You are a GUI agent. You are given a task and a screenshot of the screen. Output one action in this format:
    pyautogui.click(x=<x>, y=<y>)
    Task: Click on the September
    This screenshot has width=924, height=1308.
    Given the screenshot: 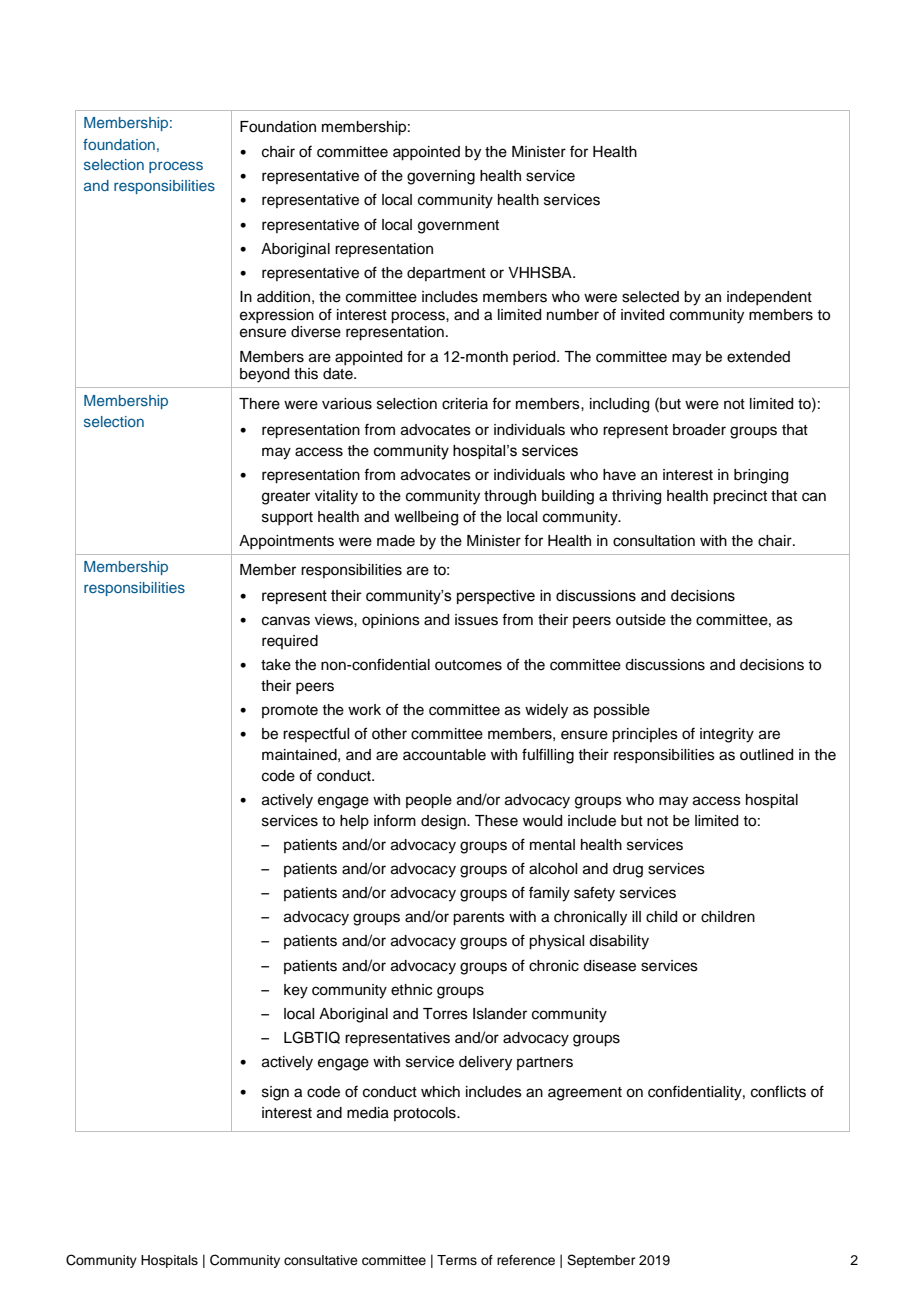 What is the action you would take?
    pyautogui.click(x=601, y=1261)
